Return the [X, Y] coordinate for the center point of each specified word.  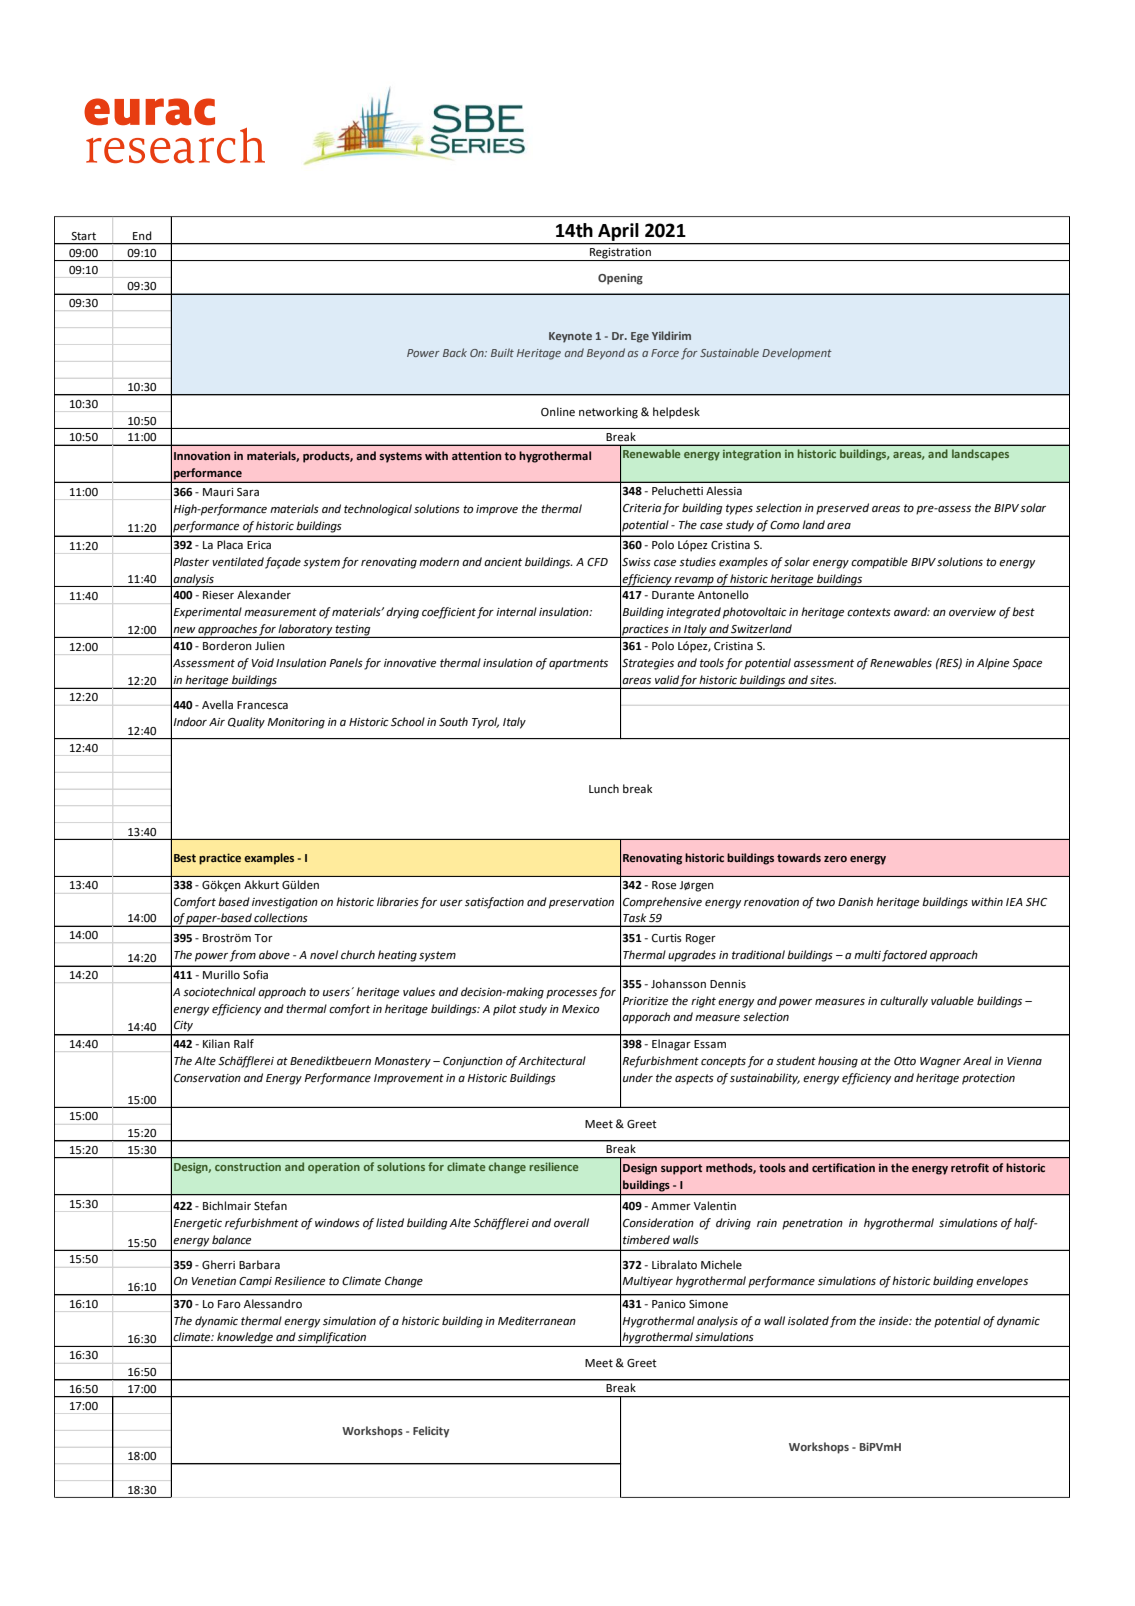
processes [571, 994]
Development [797, 354]
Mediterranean [537, 1321]
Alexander [264, 595]
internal [516, 612]
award [912, 611]
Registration [620, 254]
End [142, 235]
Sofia [255, 974]
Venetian [214, 1281]
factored [904, 956]
